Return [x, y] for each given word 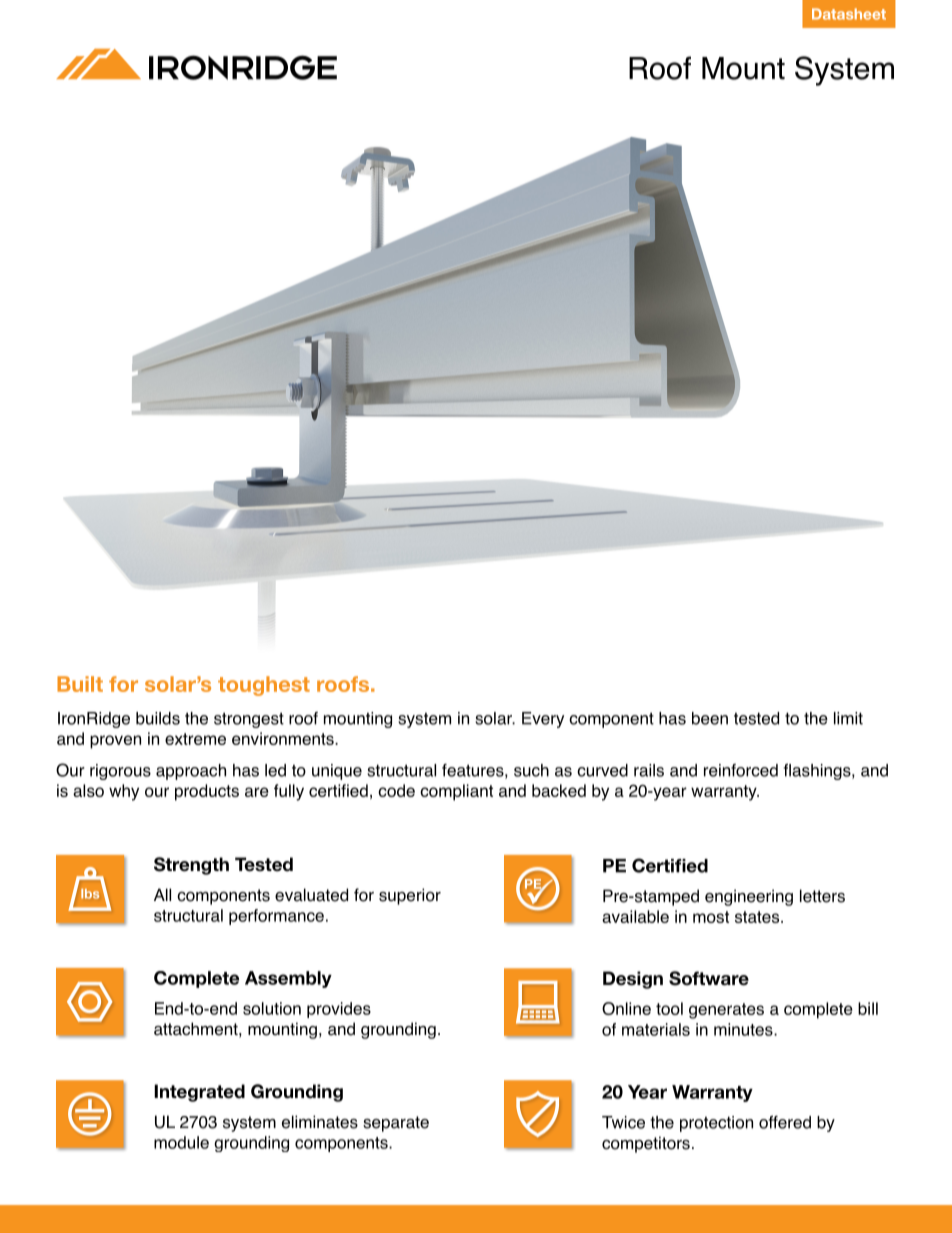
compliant [456, 792]
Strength [191, 866]
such [531, 770]
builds [158, 718]
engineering [749, 897]
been [710, 718]
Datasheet [849, 14]
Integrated [199, 1093]
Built [80, 684]
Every [543, 720]
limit [848, 718]
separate [396, 1124]
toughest [264, 686]
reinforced [741, 770]
